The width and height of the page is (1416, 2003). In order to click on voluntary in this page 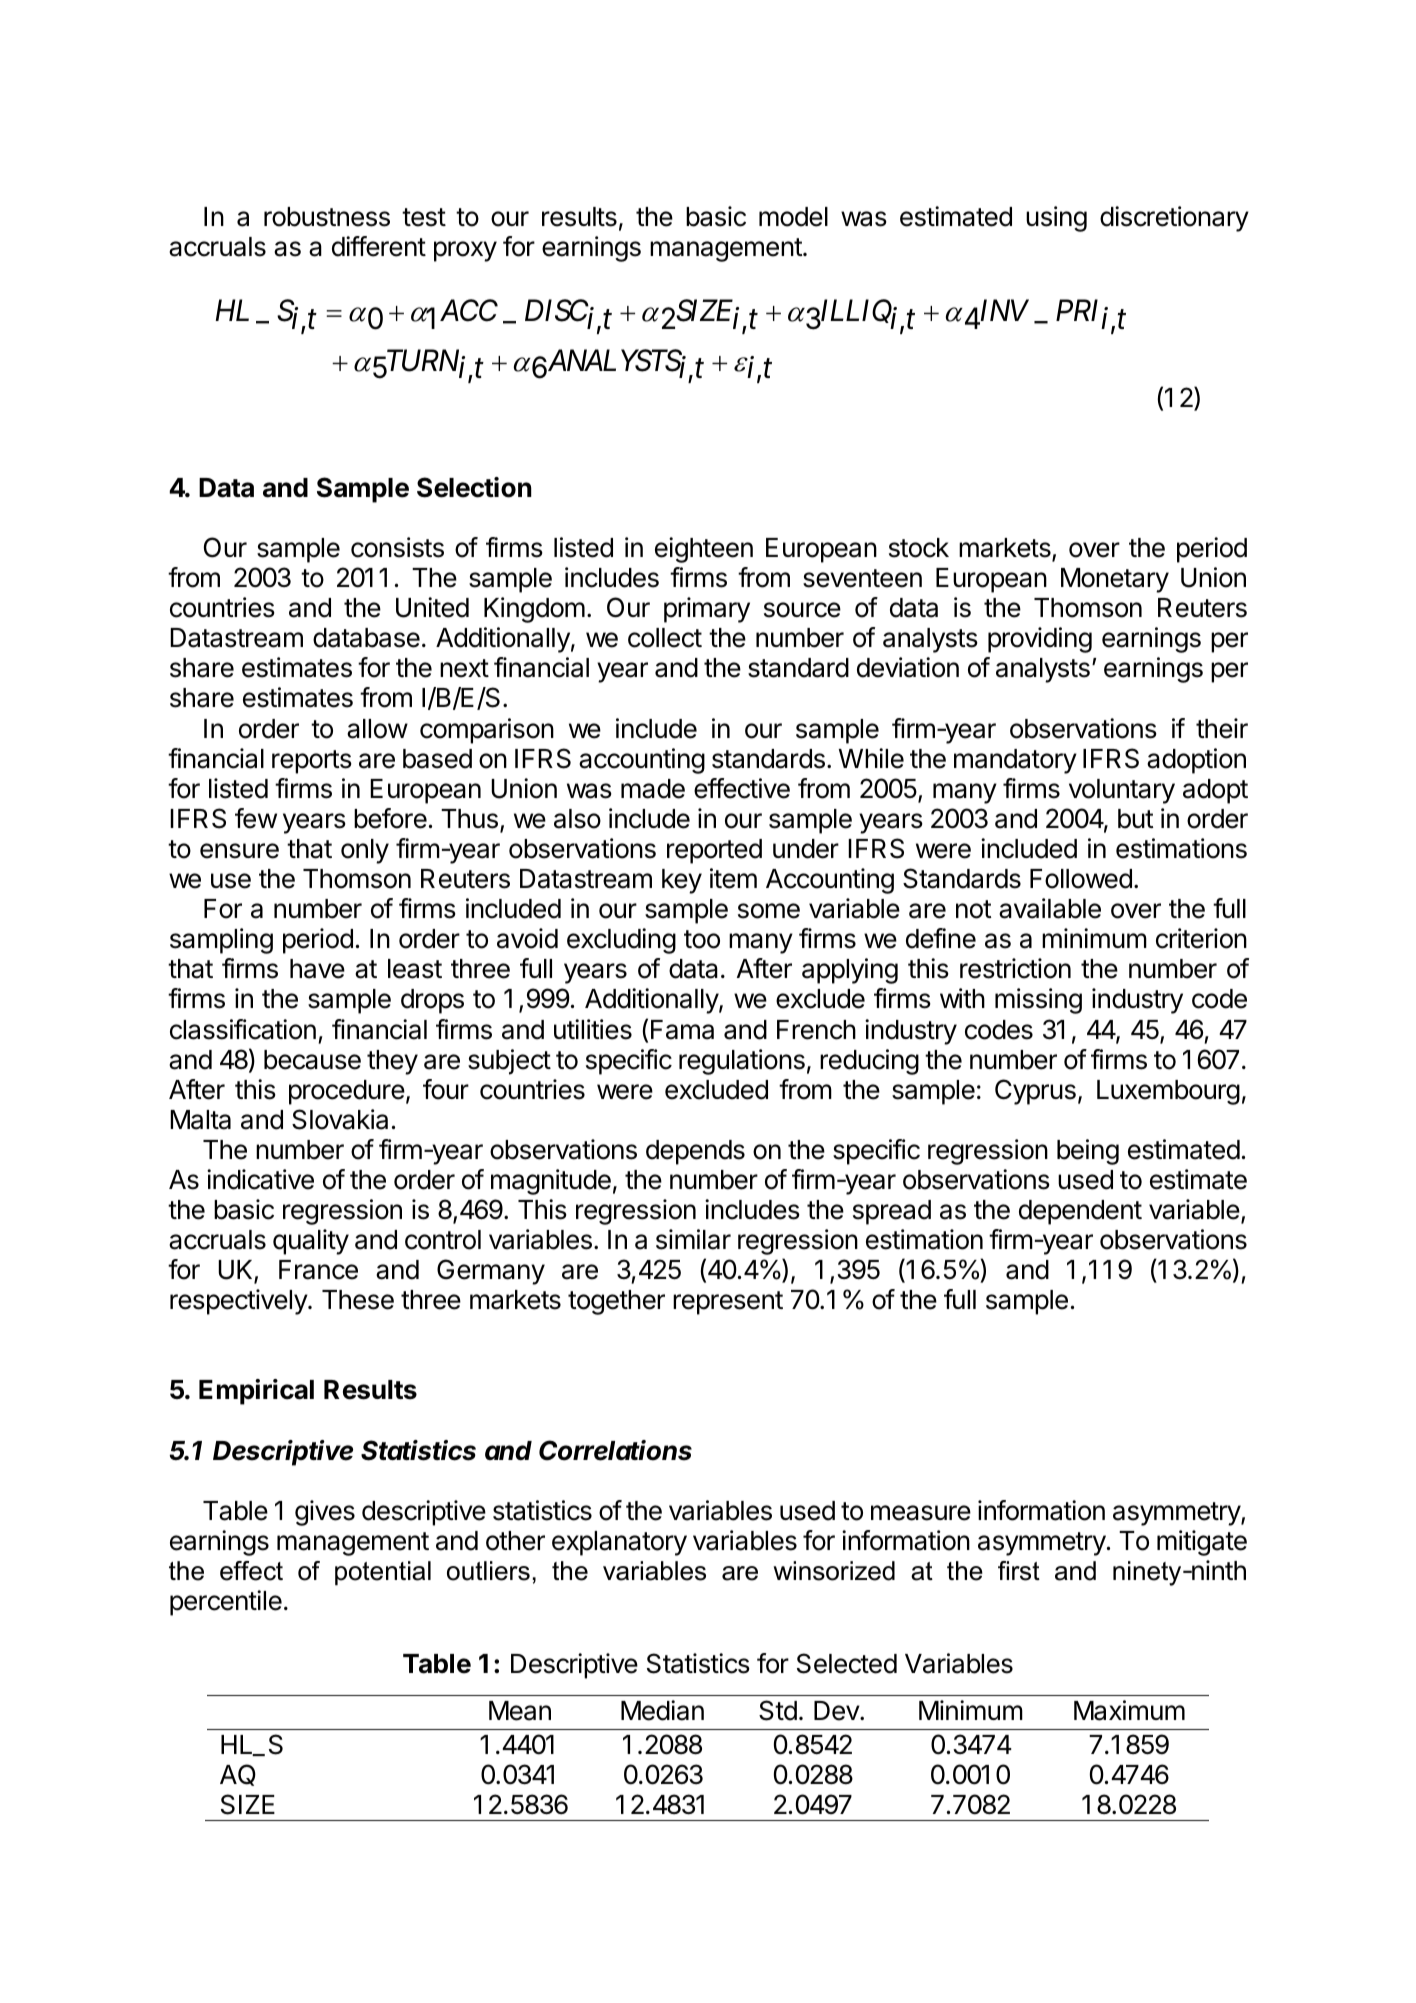, I will do `click(1122, 791)`.
